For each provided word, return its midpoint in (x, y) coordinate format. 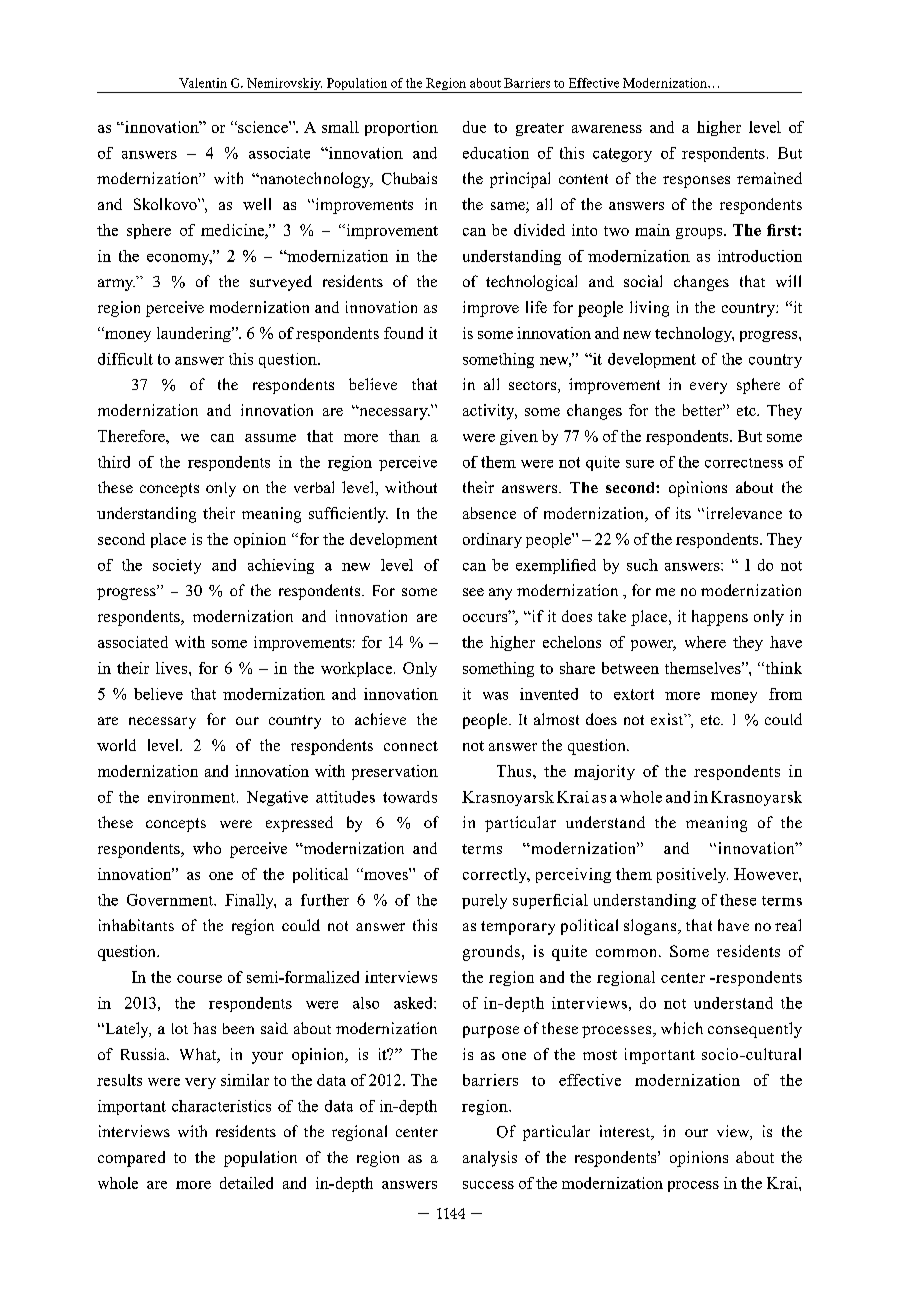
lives (171, 668)
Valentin (203, 83)
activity (490, 412)
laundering (195, 334)
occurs (486, 617)
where (705, 642)
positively (692, 875)
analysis (490, 1159)
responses (696, 182)
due (474, 127)
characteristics (221, 1106)
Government (171, 900)
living (649, 309)
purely (484, 901)
